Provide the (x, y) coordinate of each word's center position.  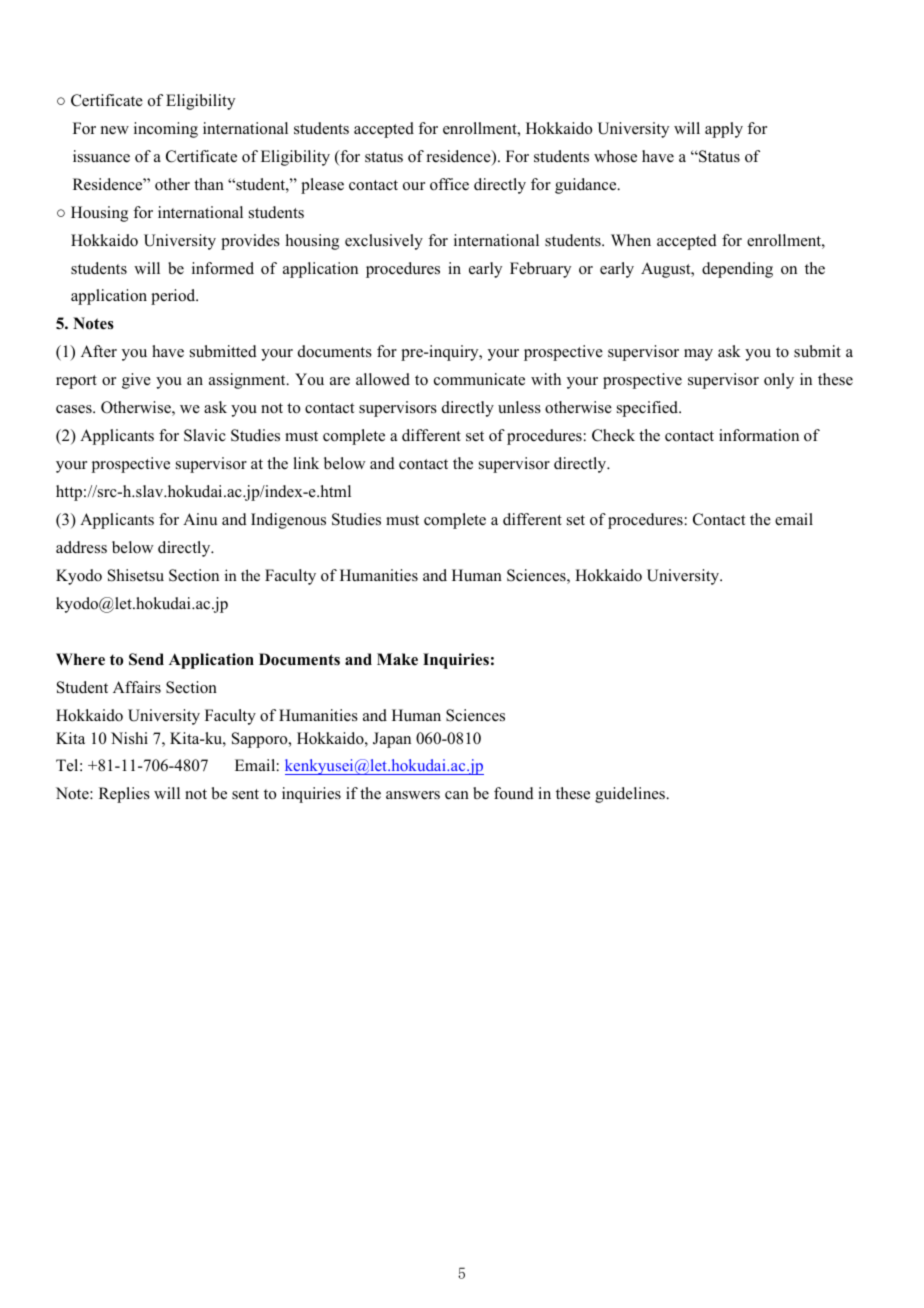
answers (413, 795)
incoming (166, 130)
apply (724, 130)
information (759, 435)
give (136, 381)
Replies (124, 795)
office (449, 184)
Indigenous (288, 521)
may (698, 355)
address (81, 547)
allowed (383, 379)
